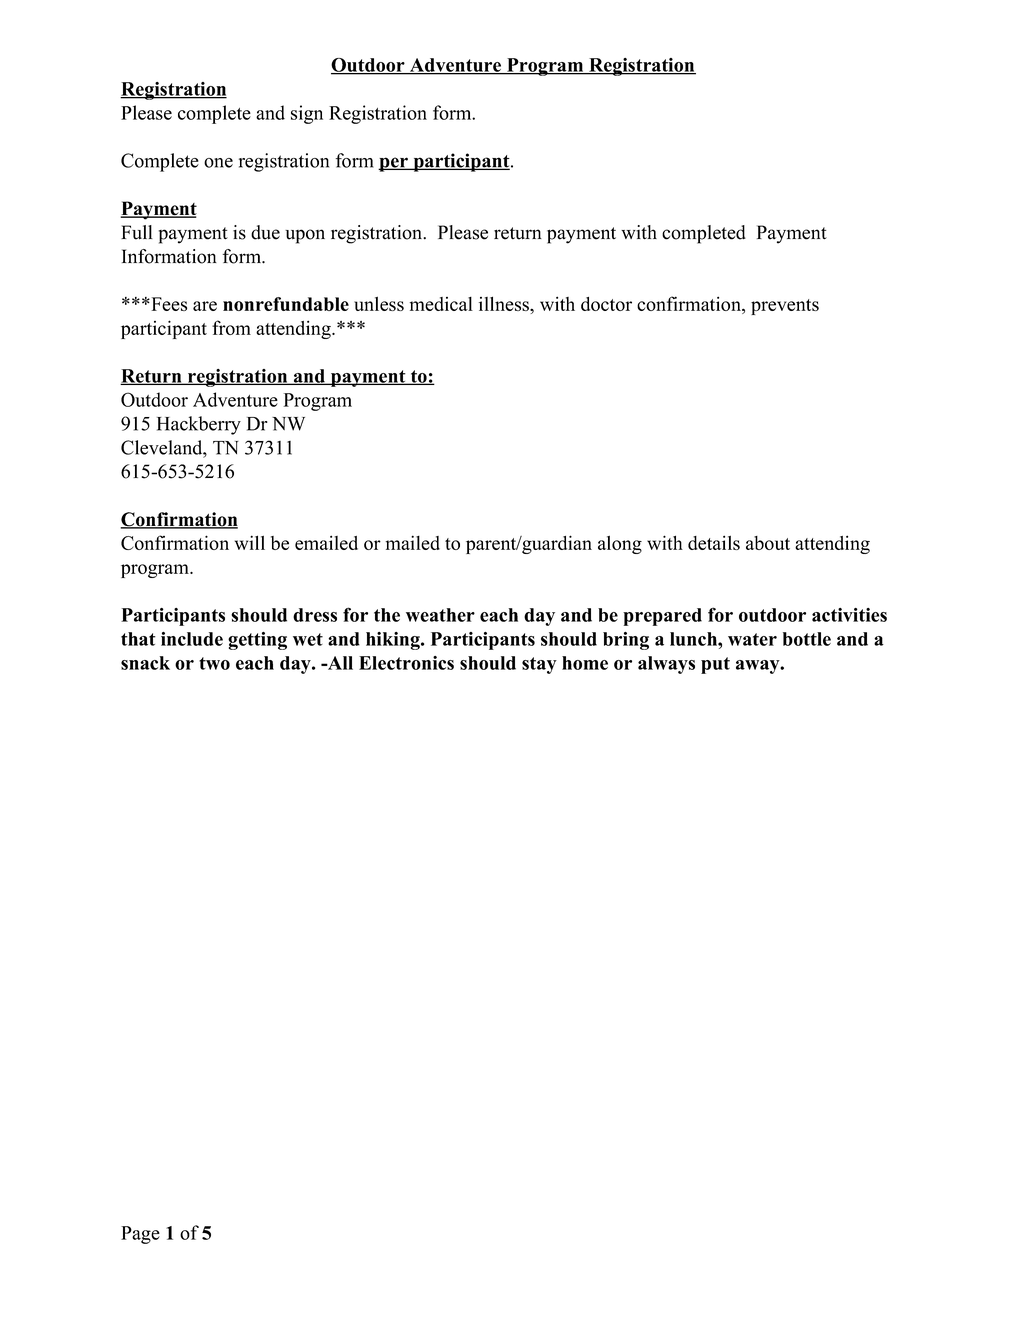 The width and height of the screenshot is (1027, 1329). What do you see at coordinates (715, 665) in the screenshot?
I see `put` at bounding box center [715, 665].
